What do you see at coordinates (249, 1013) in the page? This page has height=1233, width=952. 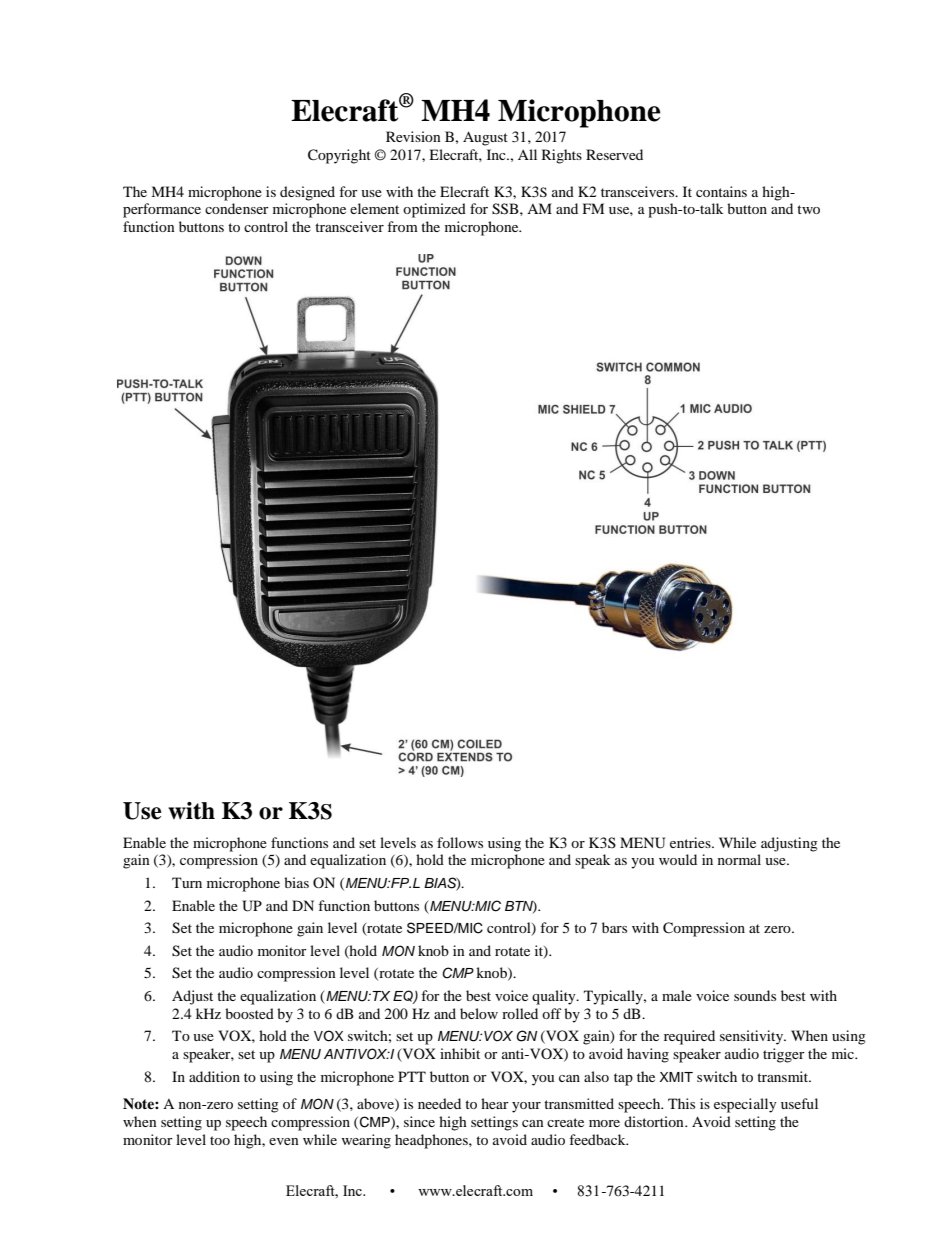 I see `boosted` at bounding box center [249, 1013].
